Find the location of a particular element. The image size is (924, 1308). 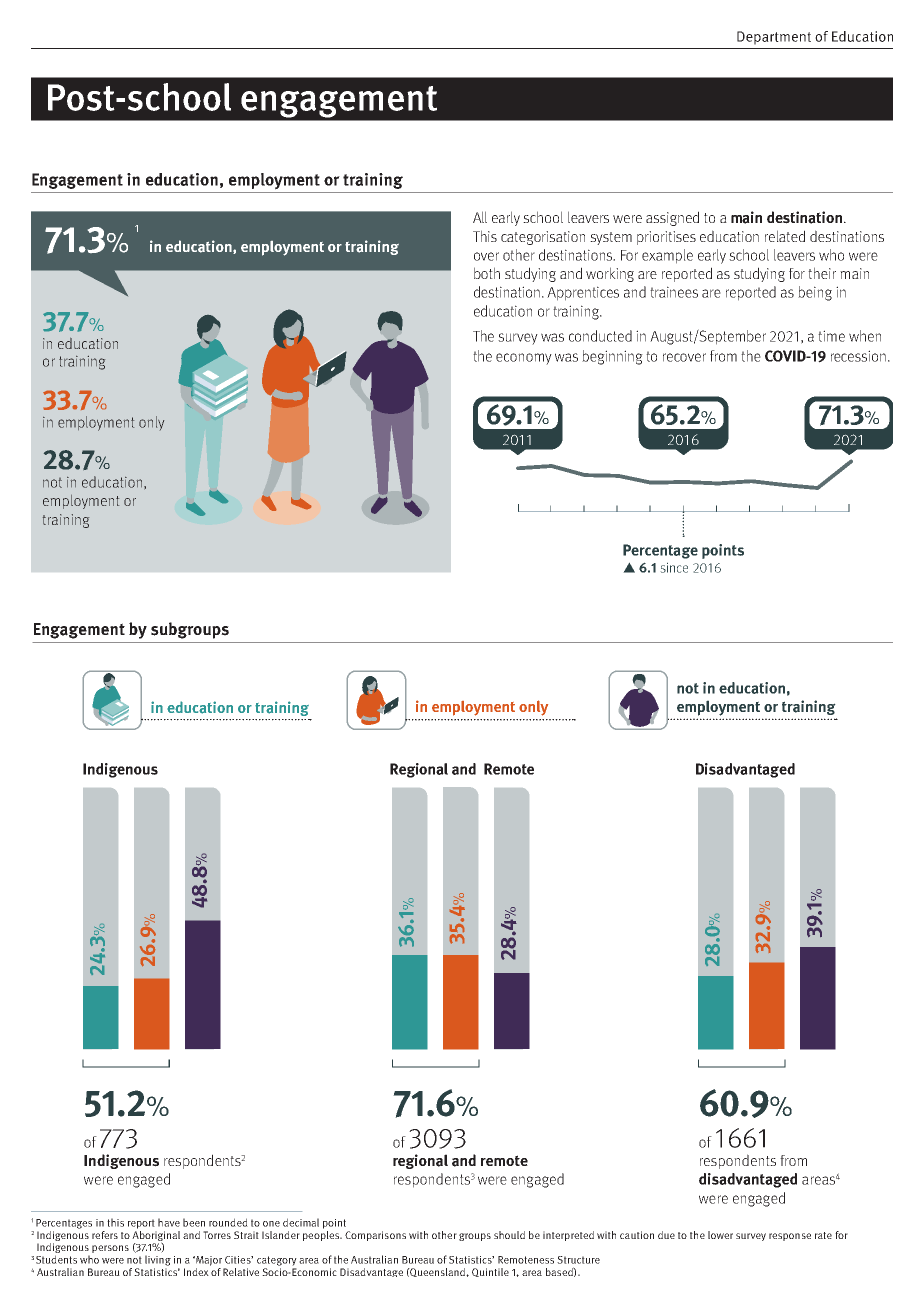

since is located at coordinates (674, 567).
